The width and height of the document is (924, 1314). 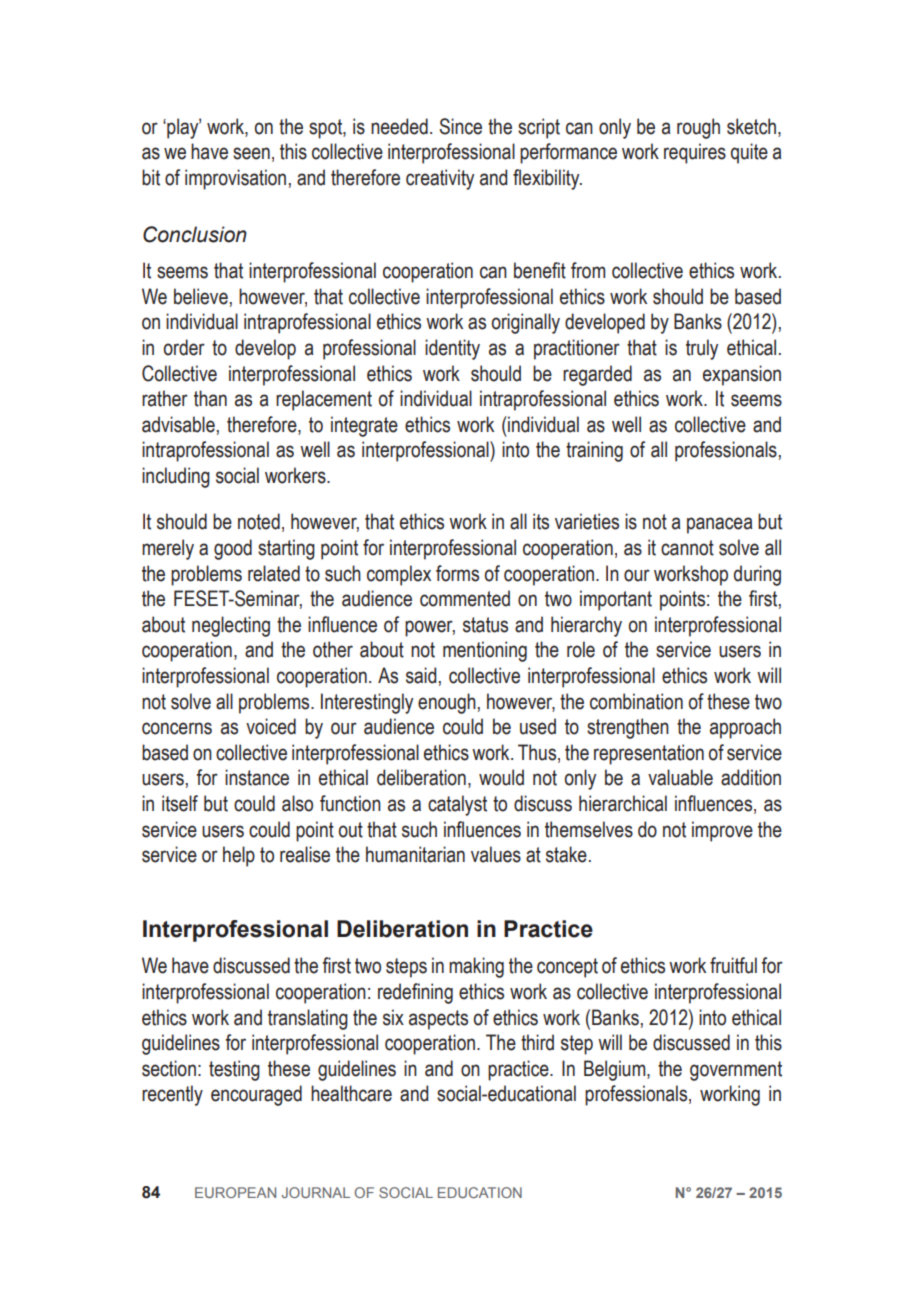 What do you see at coordinates (235, 179) in the document?
I see `improvisation` at bounding box center [235, 179].
